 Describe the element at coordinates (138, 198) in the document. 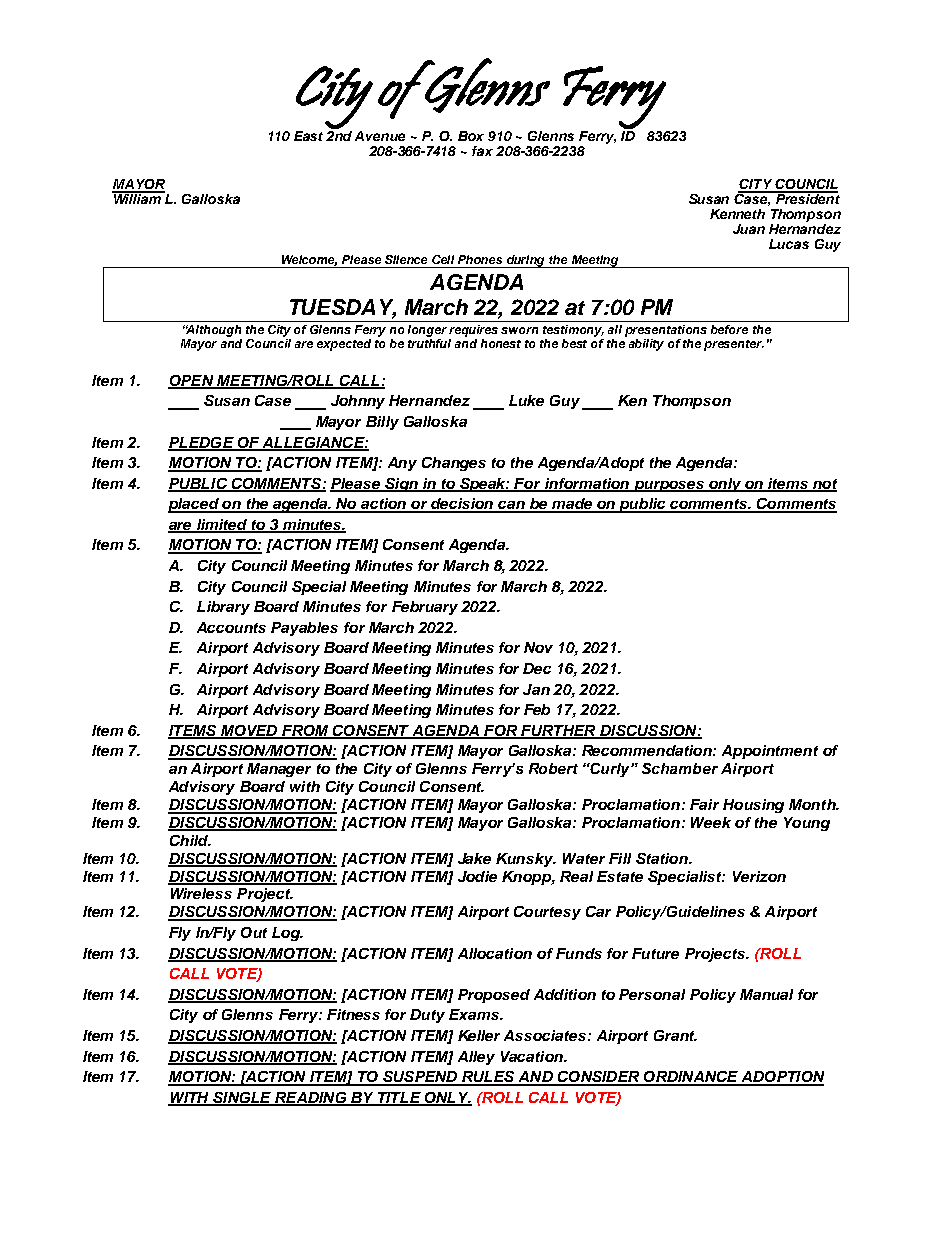

I see `William` at that location.
